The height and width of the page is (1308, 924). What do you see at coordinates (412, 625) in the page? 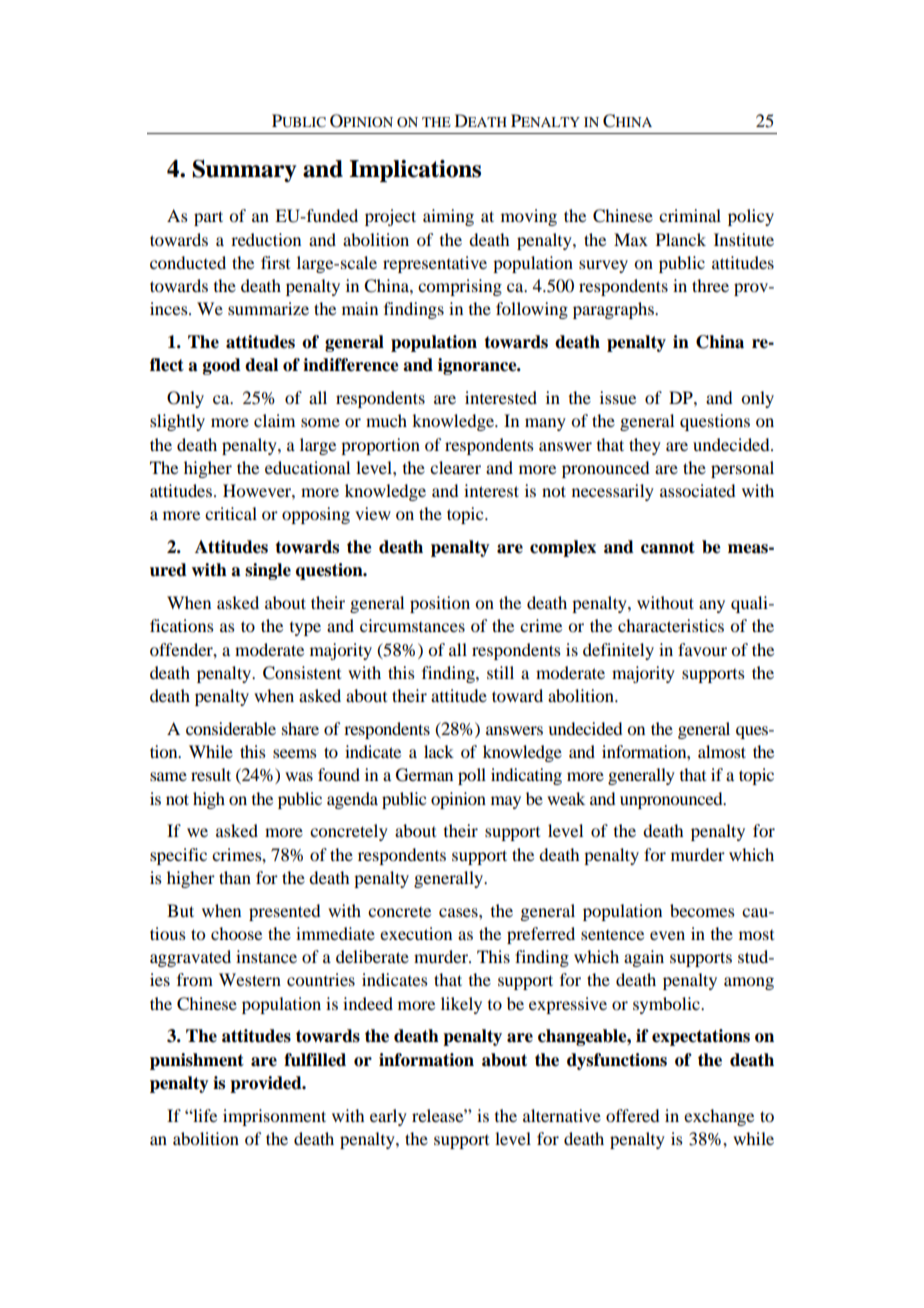
I see `circumstances` at bounding box center [412, 625].
